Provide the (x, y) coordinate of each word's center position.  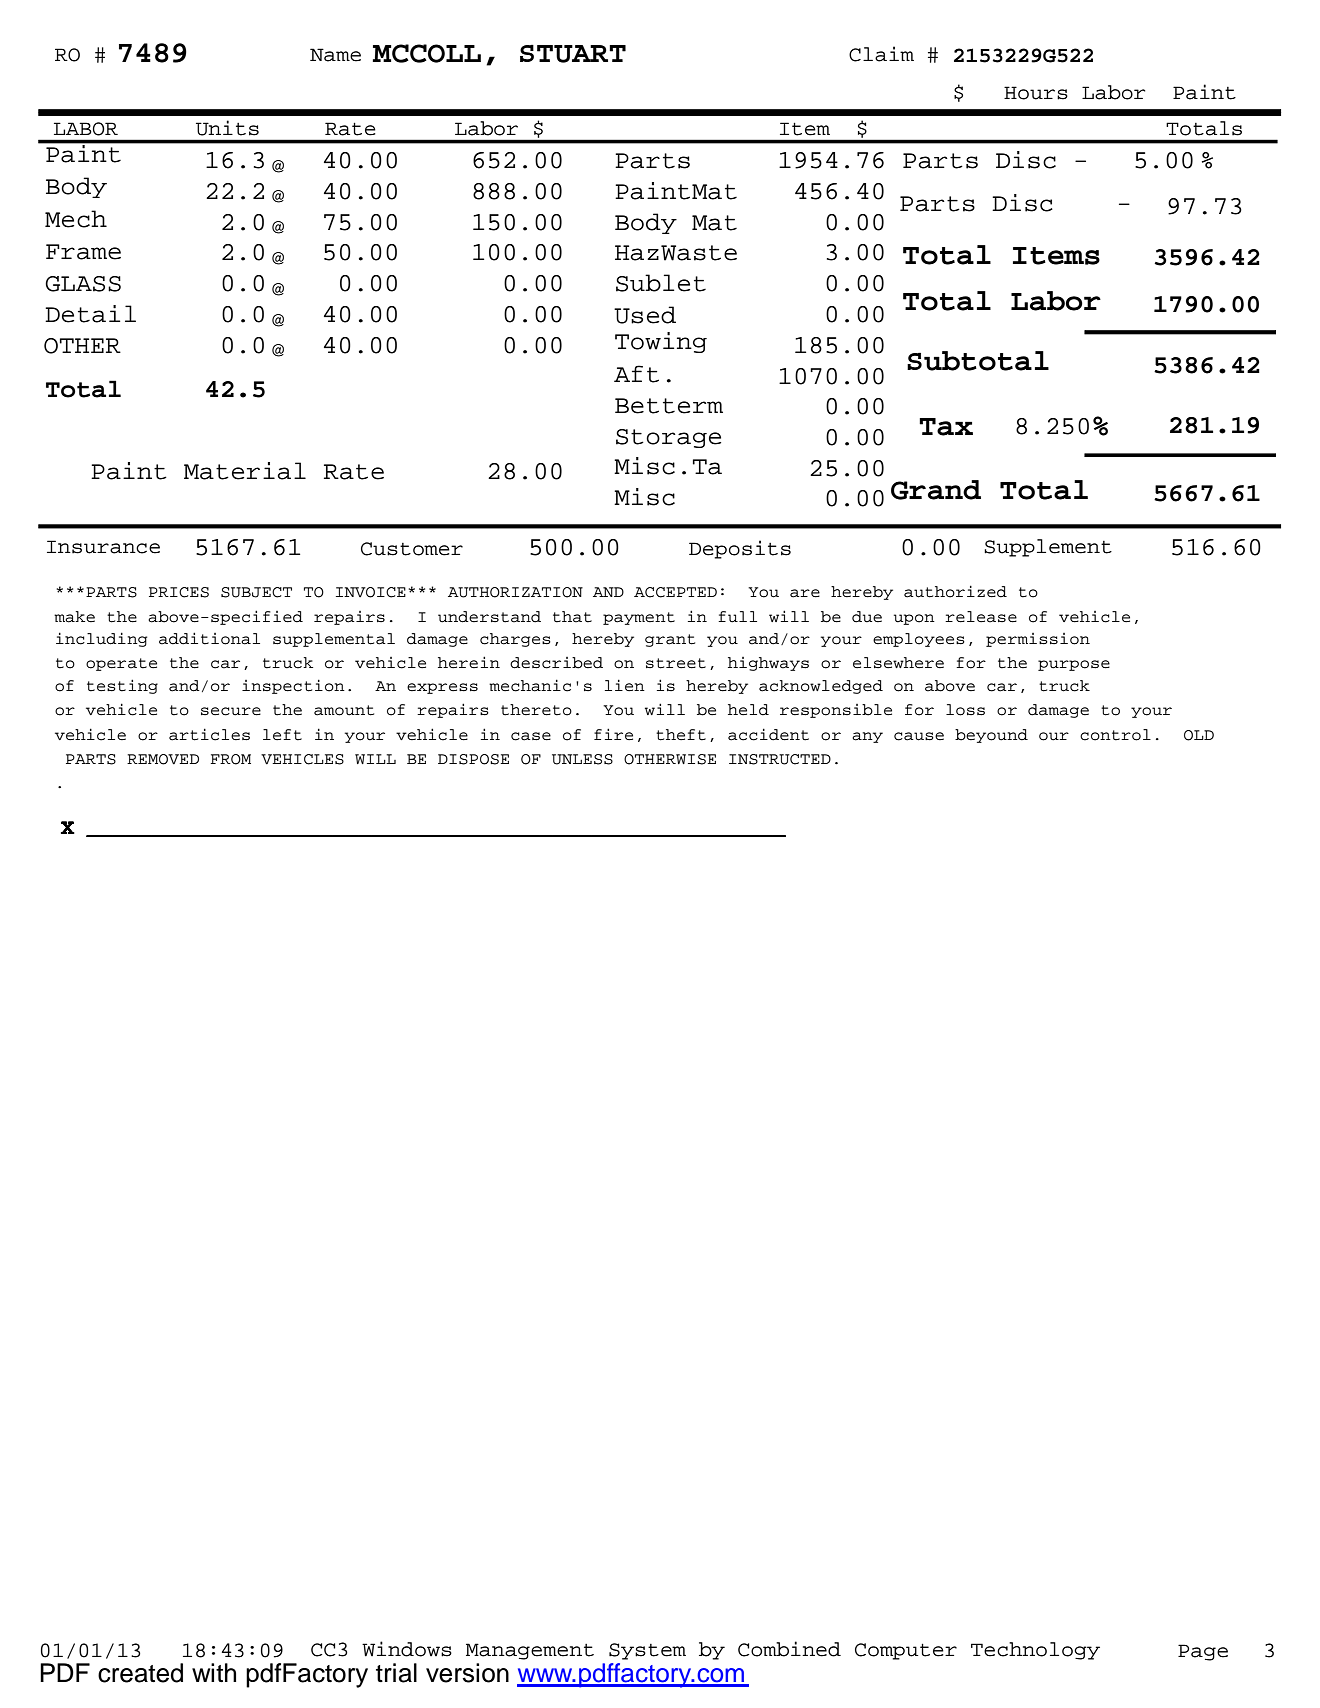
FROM (231, 759)
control (1115, 735)
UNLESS (582, 759)
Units (227, 128)
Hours (1036, 93)
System (647, 1651)
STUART (573, 53)
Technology (1035, 1651)
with (214, 1672)
